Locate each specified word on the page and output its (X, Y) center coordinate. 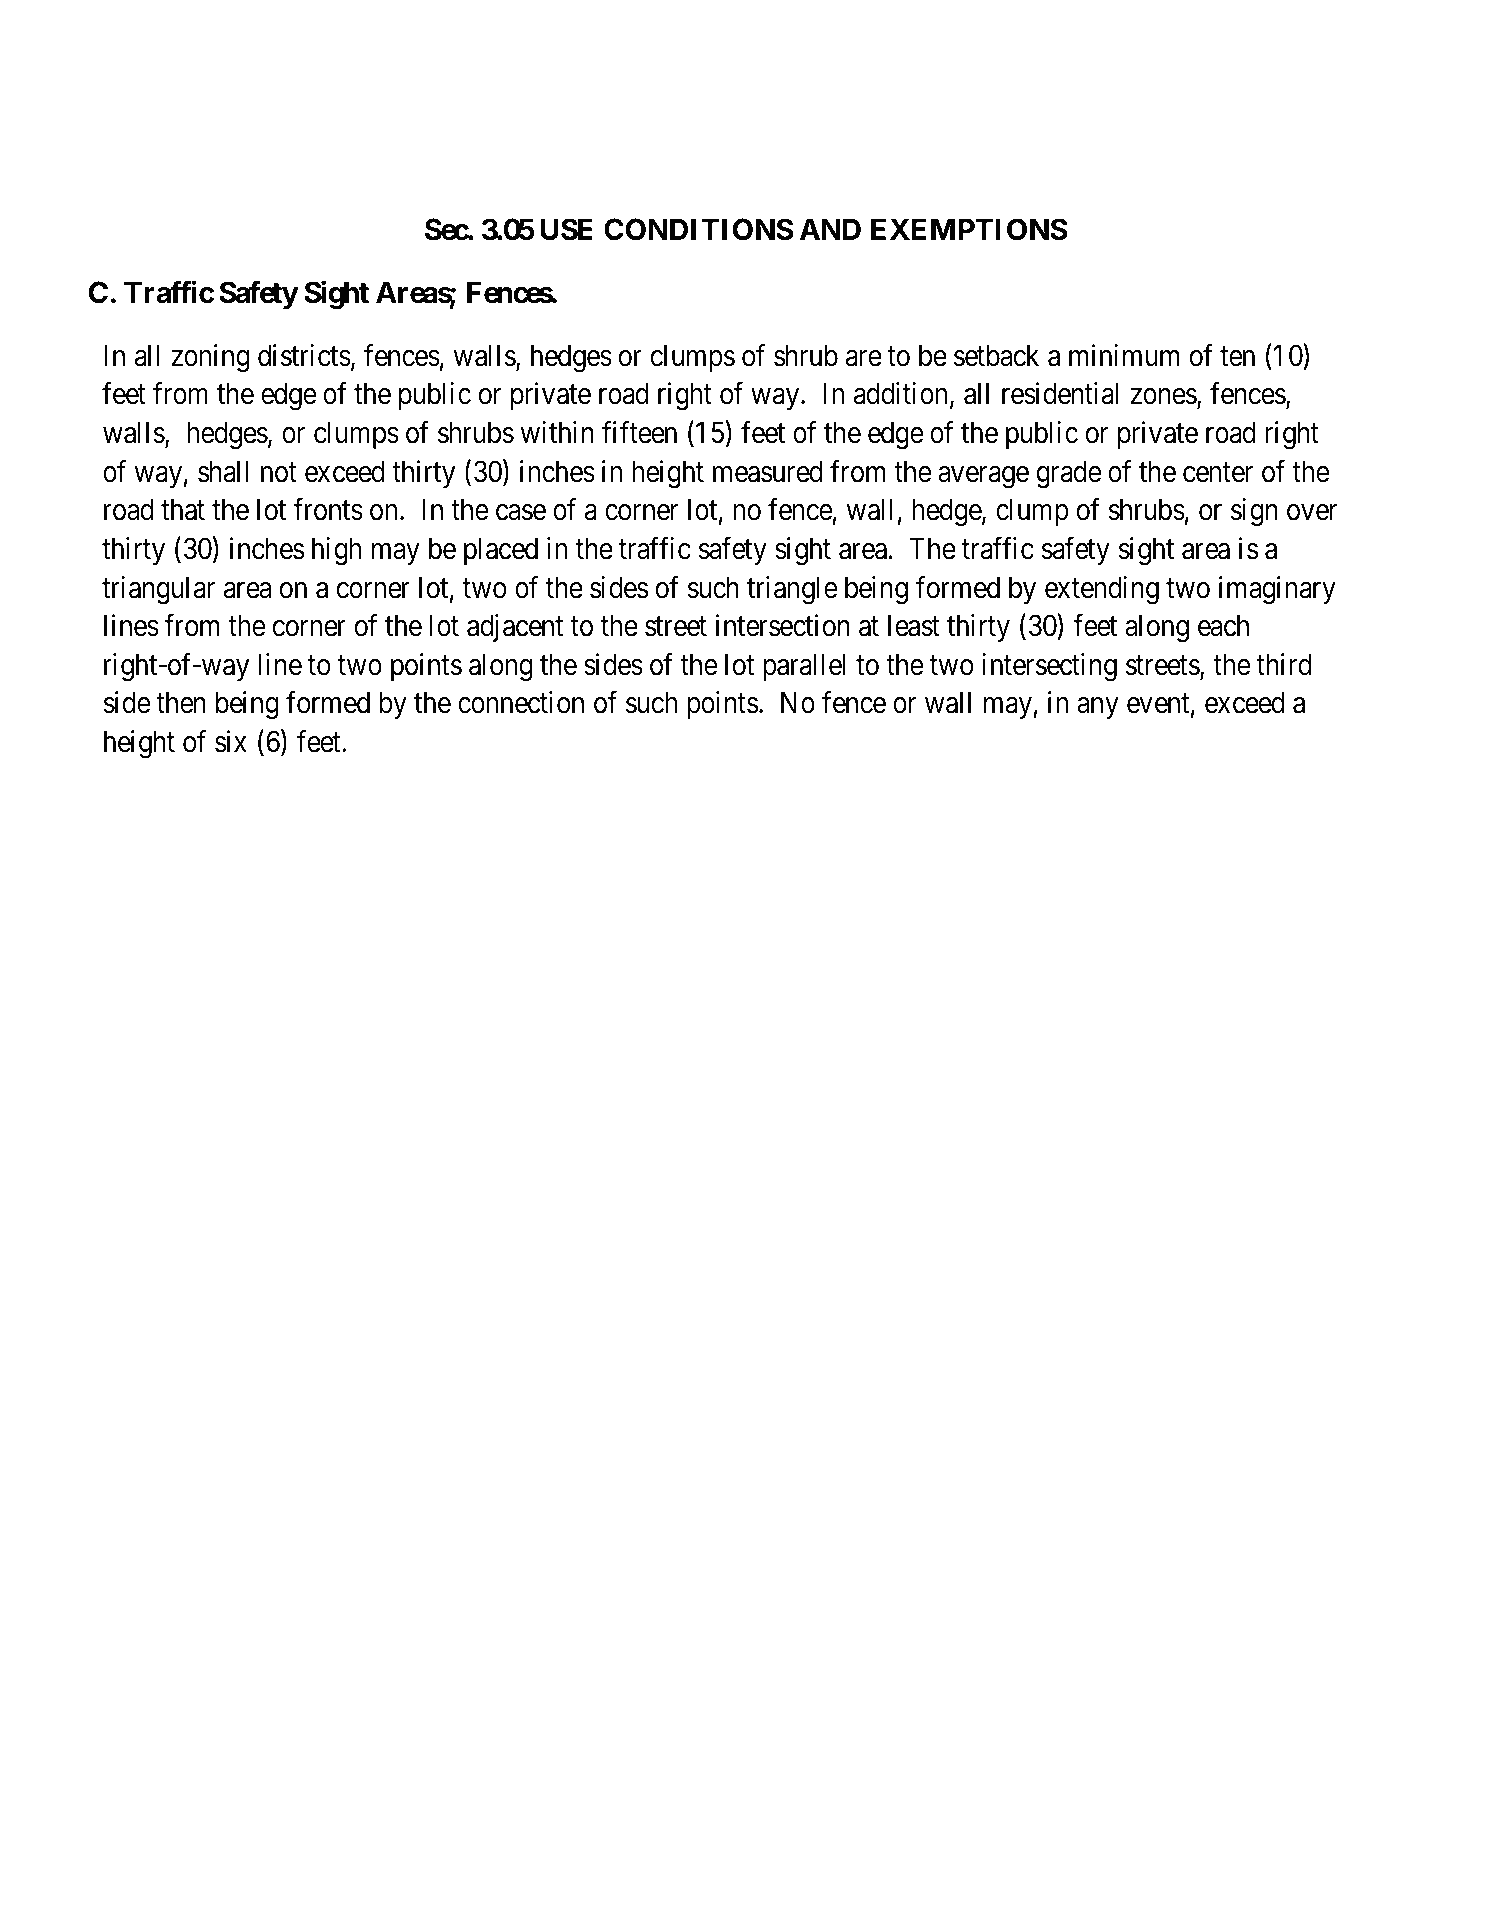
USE (567, 229)
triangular (158, 590)
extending (1102, 590)
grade (1069, 474)
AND (830, 229)
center (1218, 473)
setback (996, 355)
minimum (1124, 355)
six (231, 741)
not (279, 473)
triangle (792, 590)
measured (767, 471)
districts (304, 355)
